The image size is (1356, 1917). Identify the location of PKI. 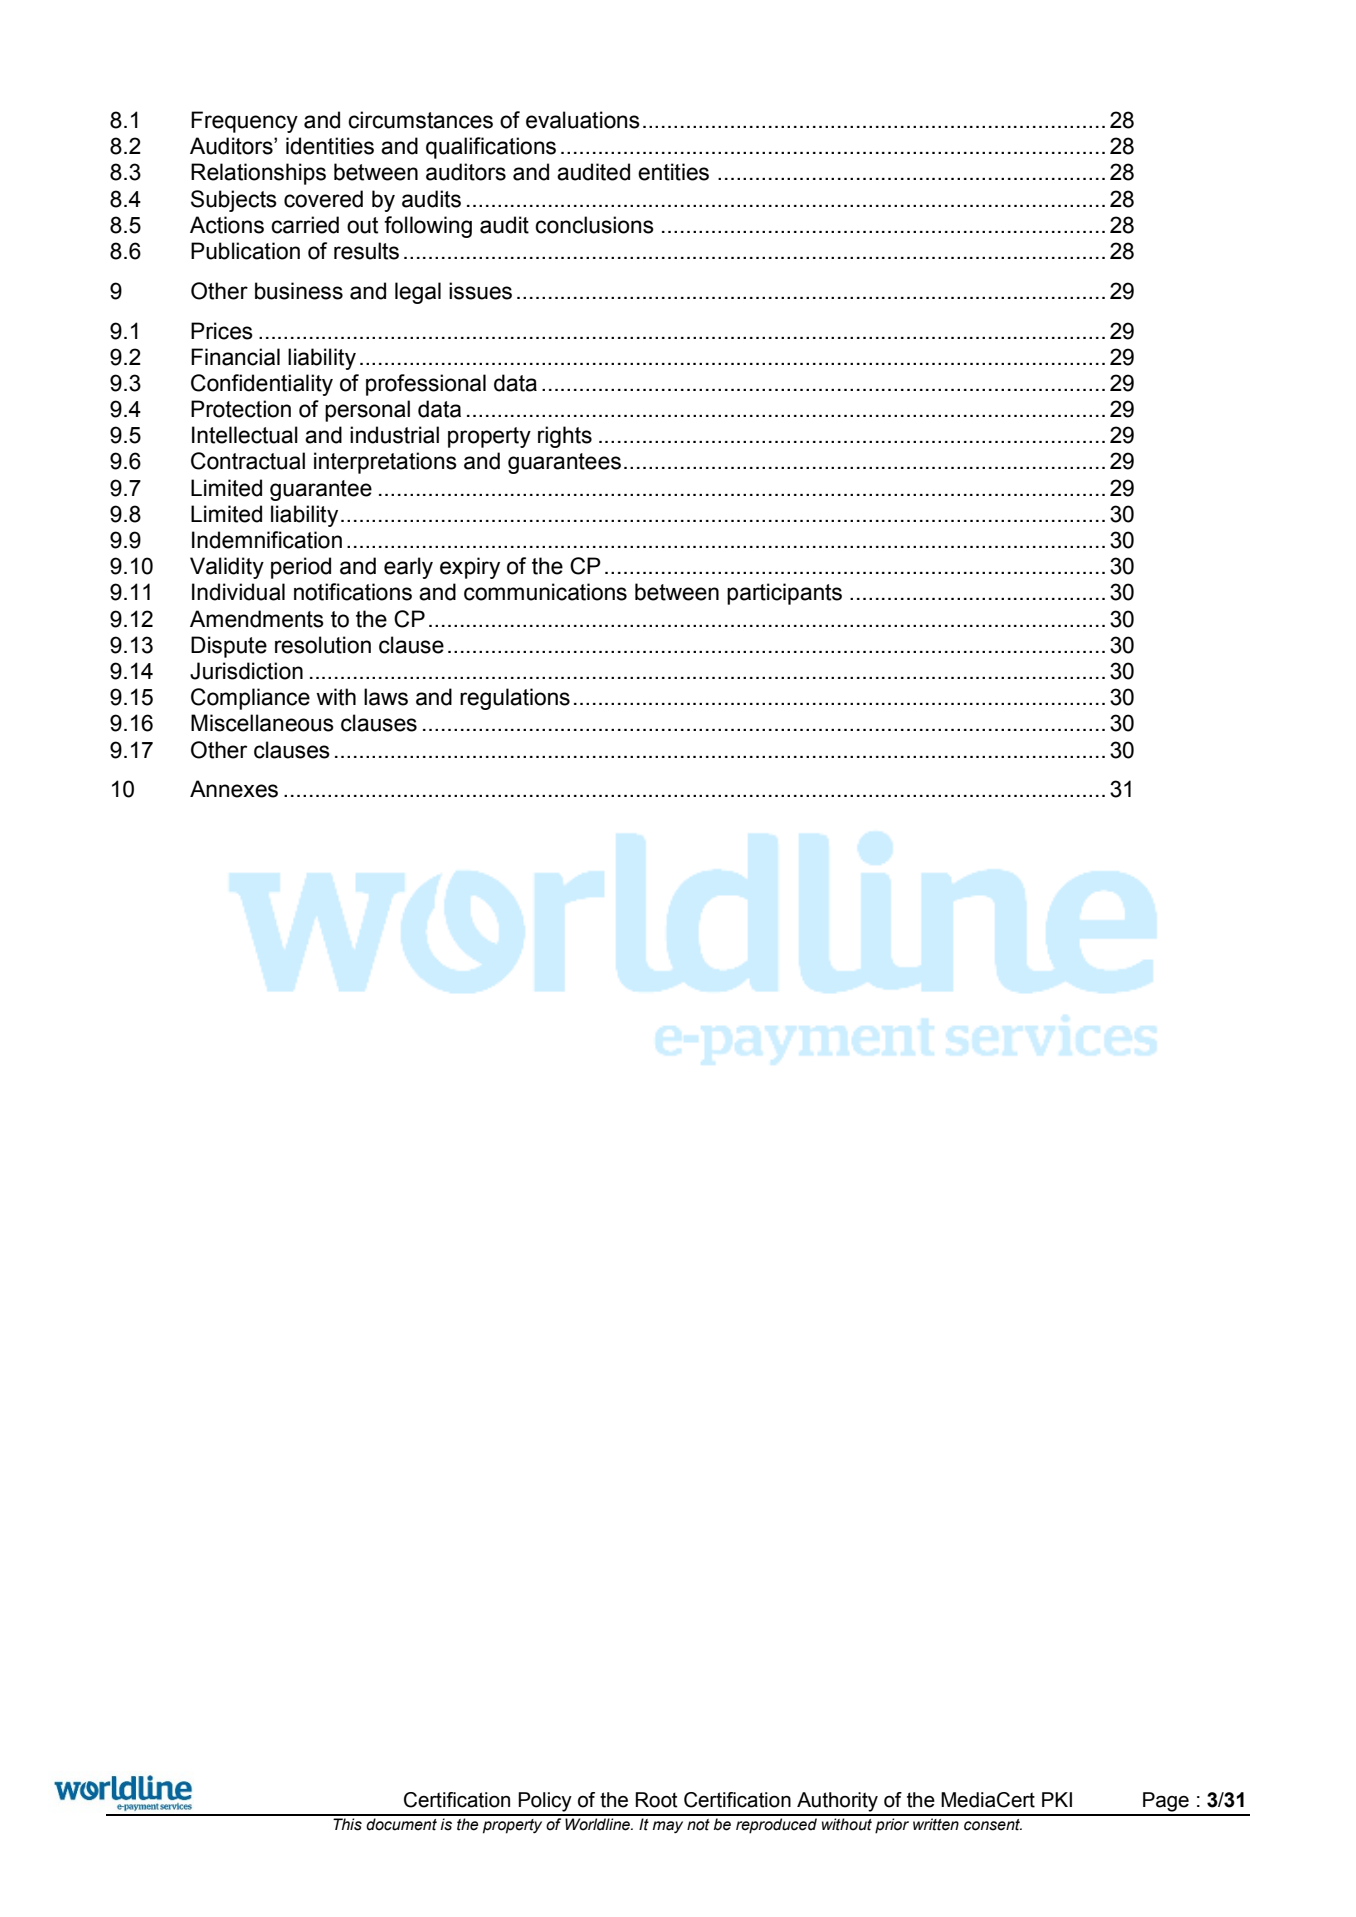
(1057, 1799).
